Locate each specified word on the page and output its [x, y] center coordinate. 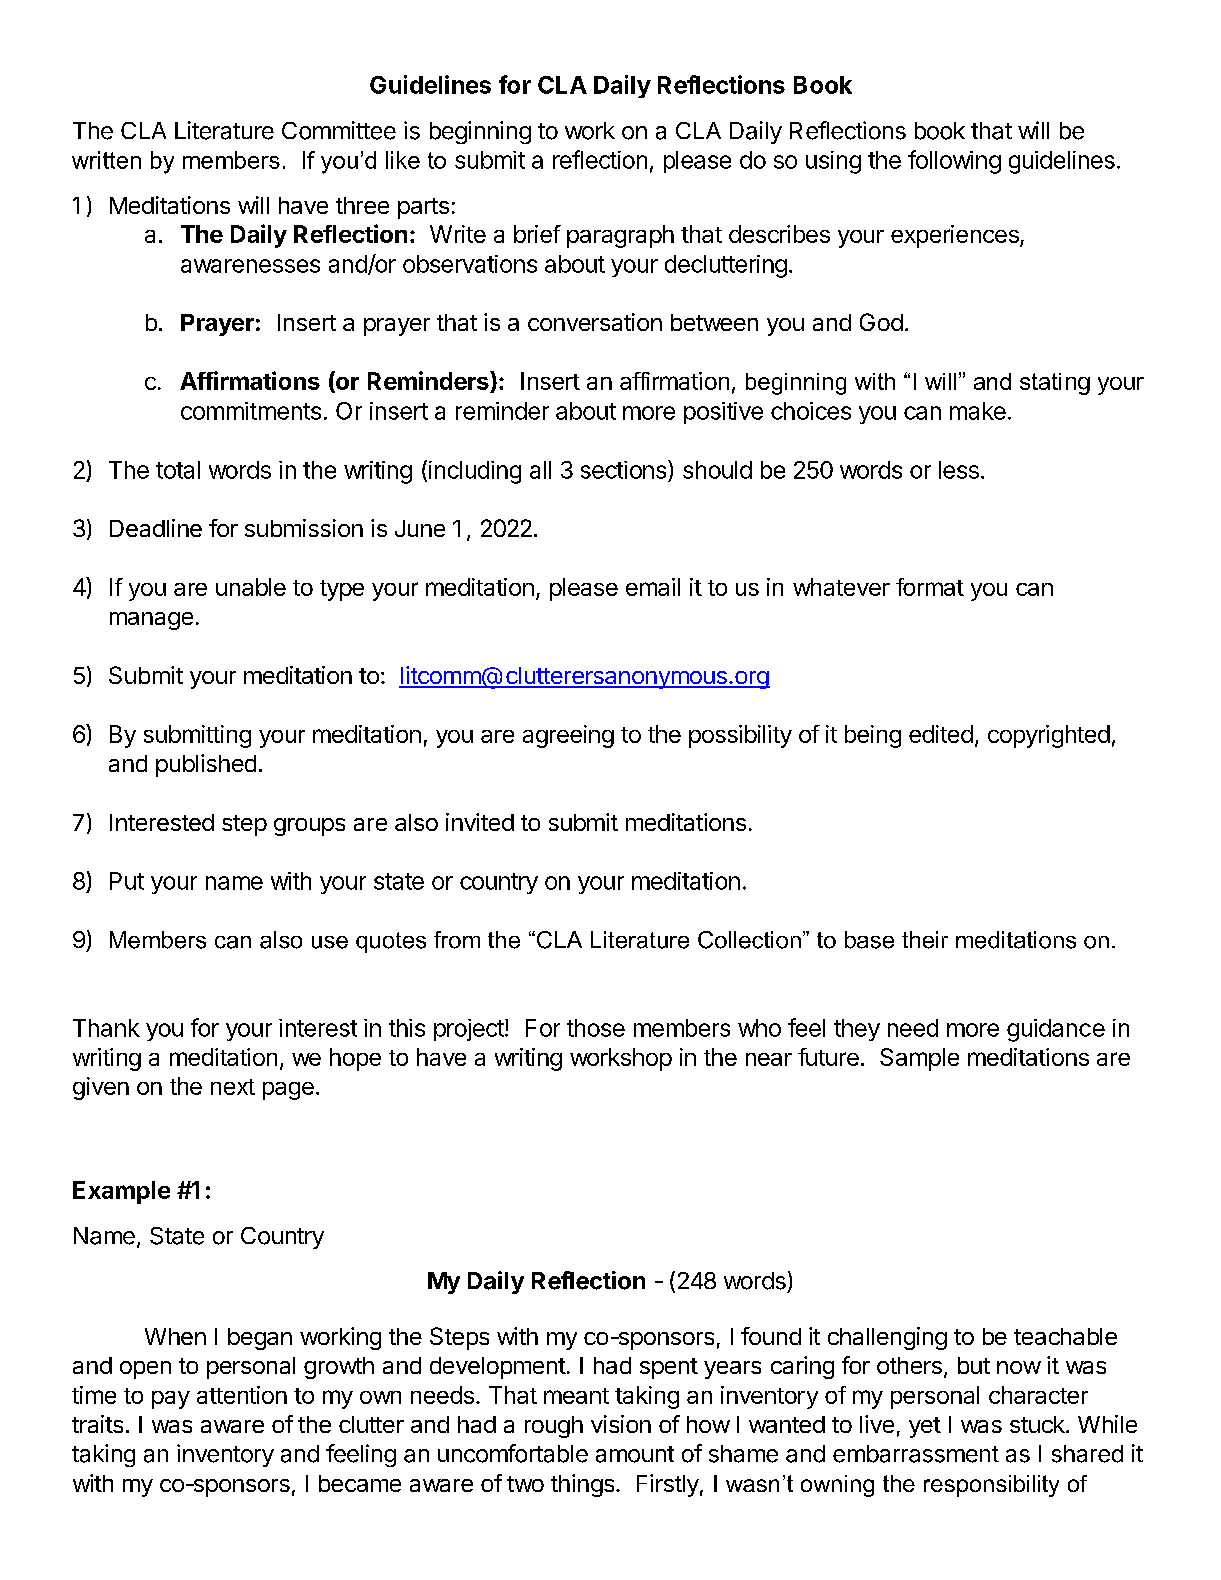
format [930, 587]
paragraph [620, 236]
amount [635, 1454]
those [596, 1028]
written [106, 160]
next [233, 1087]
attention [242, 1395]
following [954, 162]
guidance [1056, 1030]
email [653, 587]
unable [251, 587]
